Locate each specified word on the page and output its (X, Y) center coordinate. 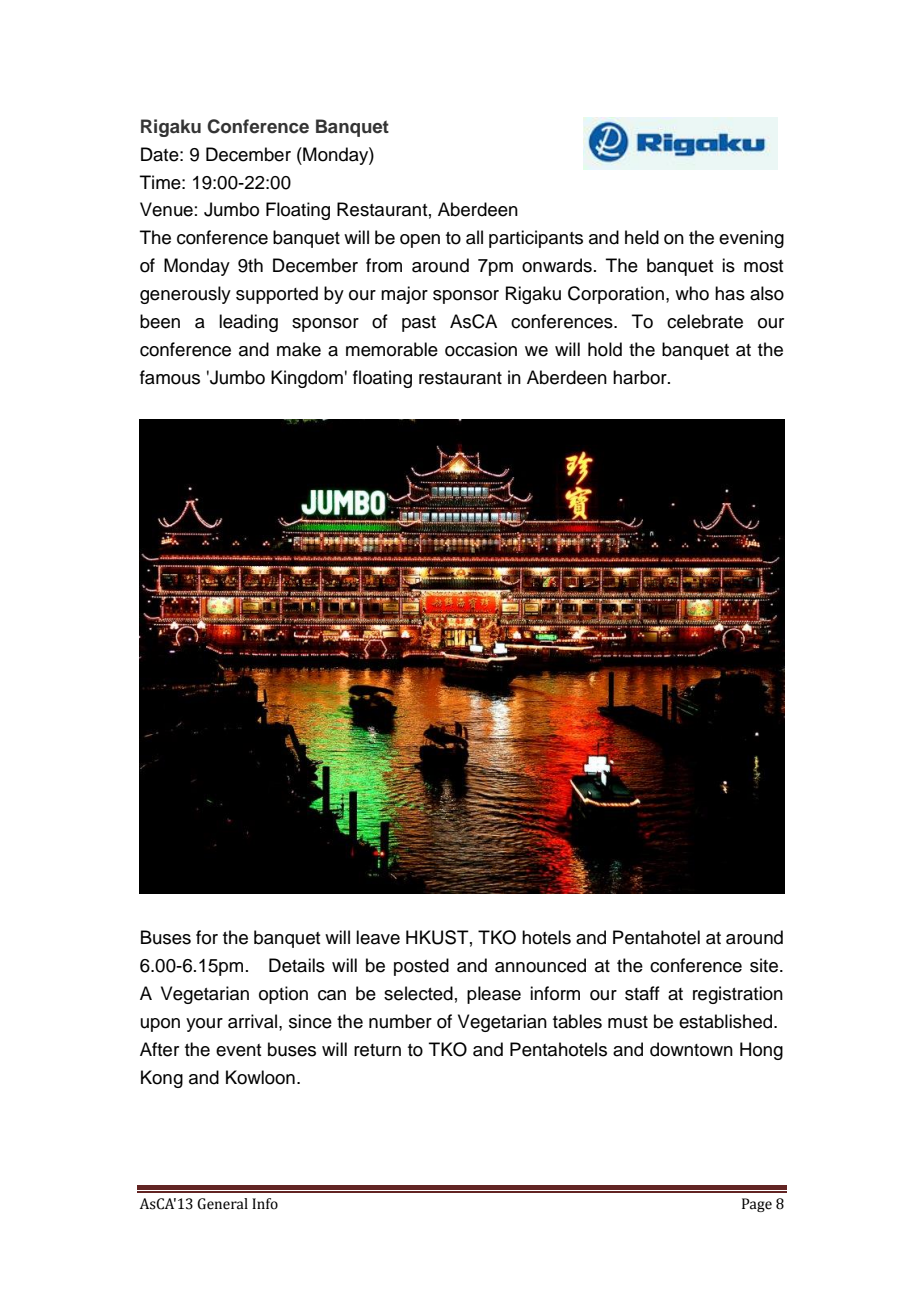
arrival (252, 1021)
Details (297, 965)
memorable (392, 349)
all (474, 237)
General (222, 1204)
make (299, 349)
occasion (481, 349)
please (494, 995)
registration (738, 995)
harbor (641, 377)
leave (378, 937)
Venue (166, 209)
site (765, 965)
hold (605, 349)
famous (170, 377)
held (642, 237)
